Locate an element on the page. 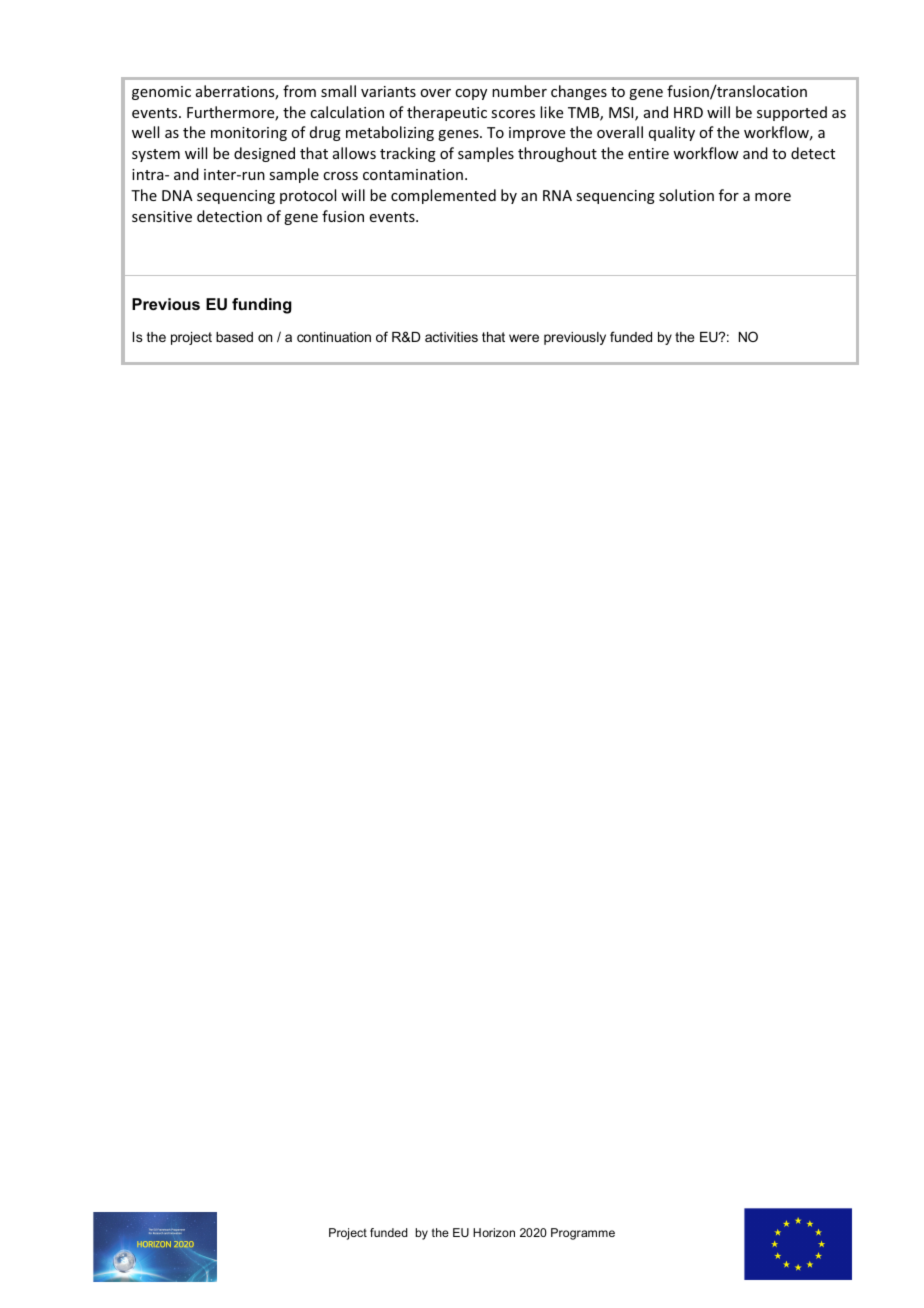  for is located at coordinates (729, 195).
